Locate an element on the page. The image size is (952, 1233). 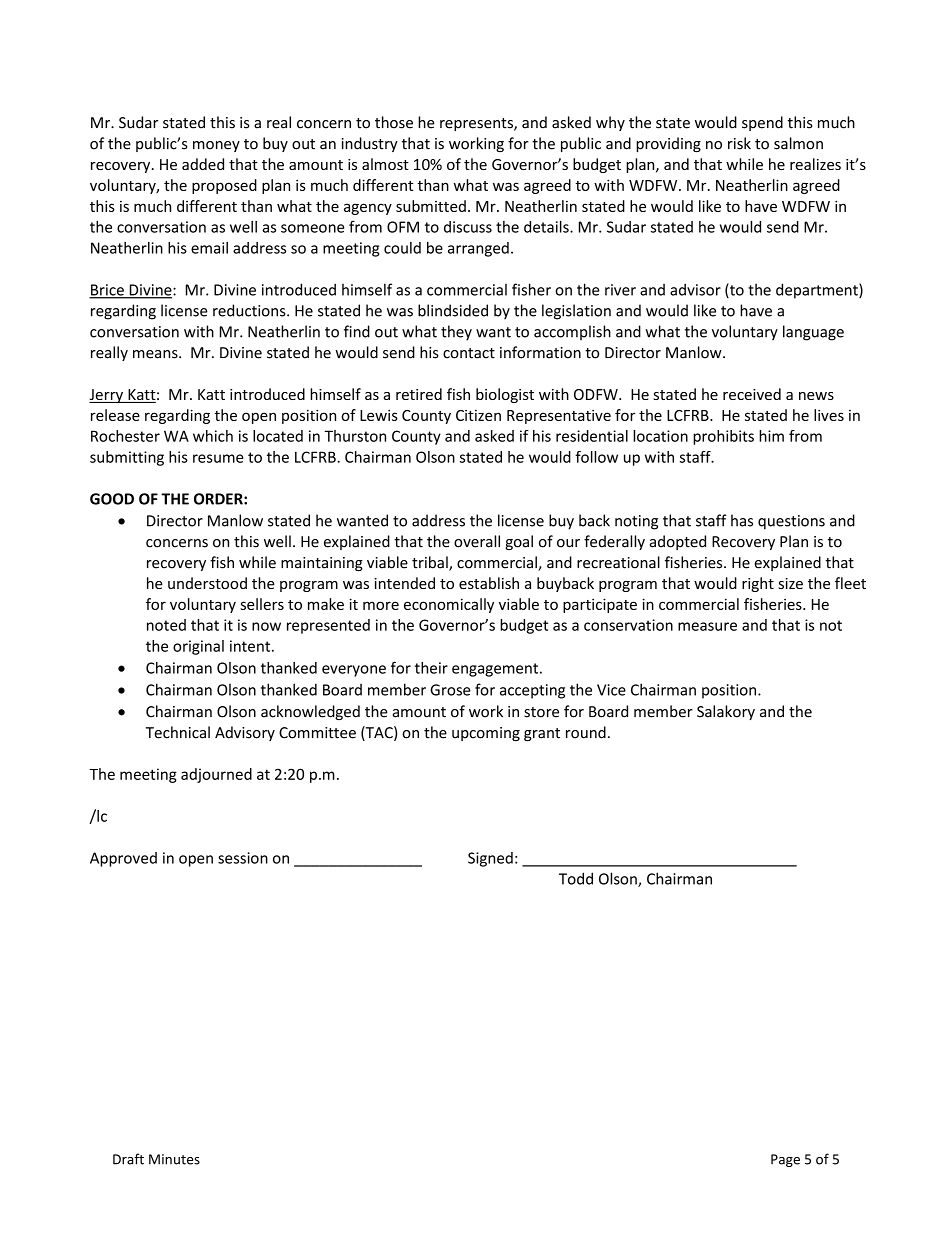
risk is located at coordinates (739, 143).
